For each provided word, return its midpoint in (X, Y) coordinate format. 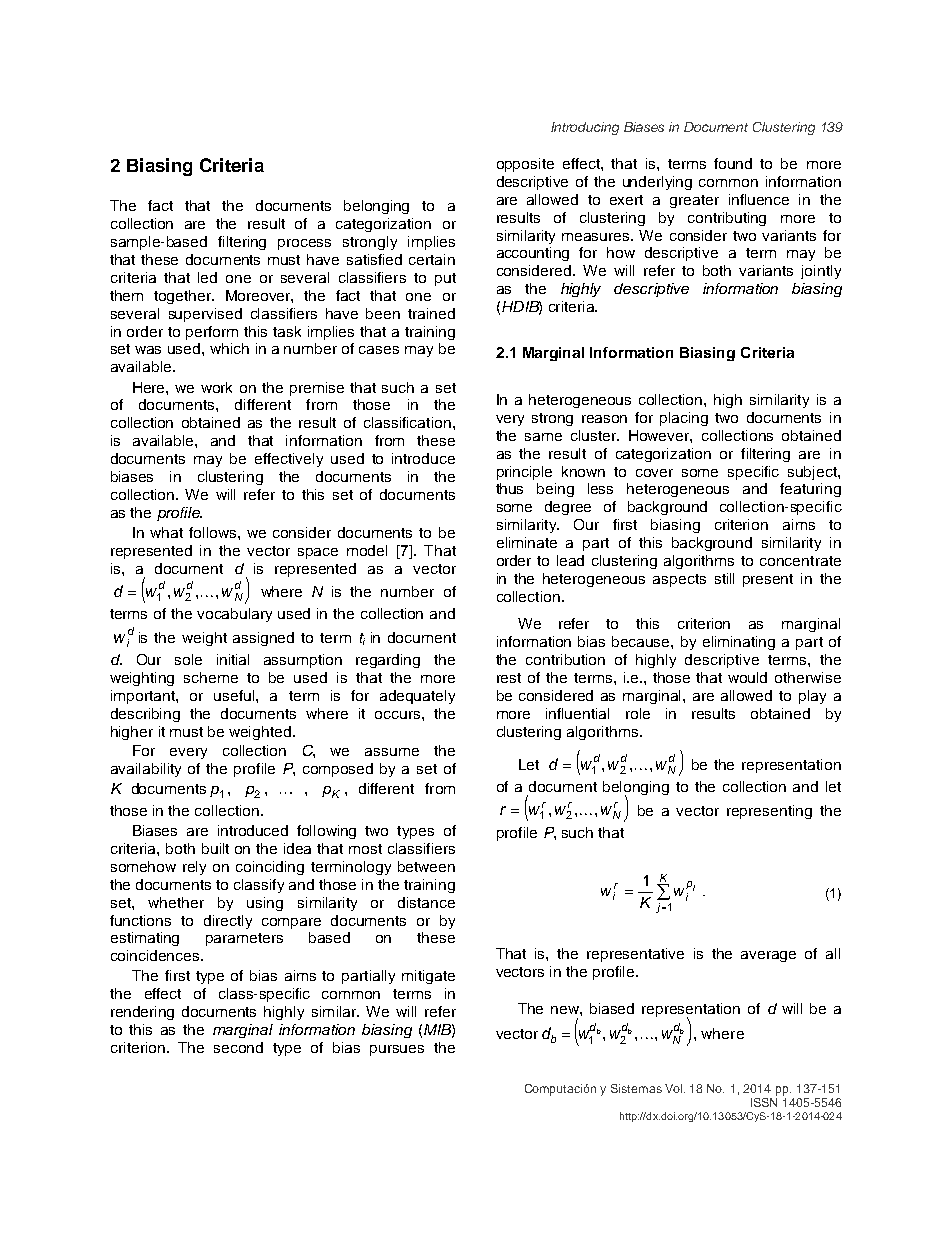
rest (509, 678)
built (215, 848)
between (426, 866)
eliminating (739, 643)
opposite (525, 165)
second (238, 1047)
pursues (397, 1050)
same (543, 437)
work (216, 387)
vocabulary (234, 615)
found (733, 163)
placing (684, 419)
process (304, 244)
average (768, 956)
